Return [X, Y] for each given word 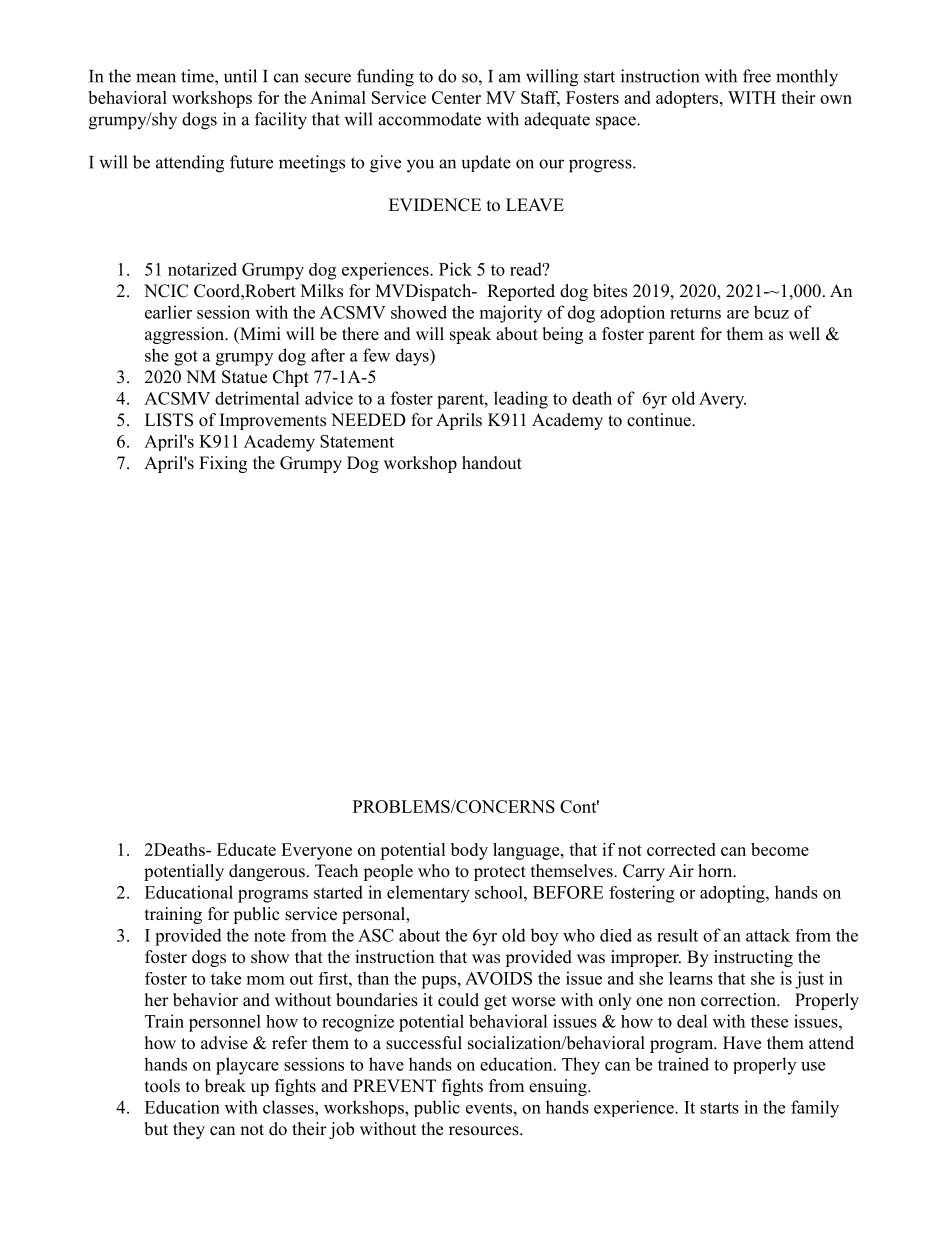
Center [456, 97]
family [815, 1109]
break [225, 1086]
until [240, 76]
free [757, 76]
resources [485, 1131]
